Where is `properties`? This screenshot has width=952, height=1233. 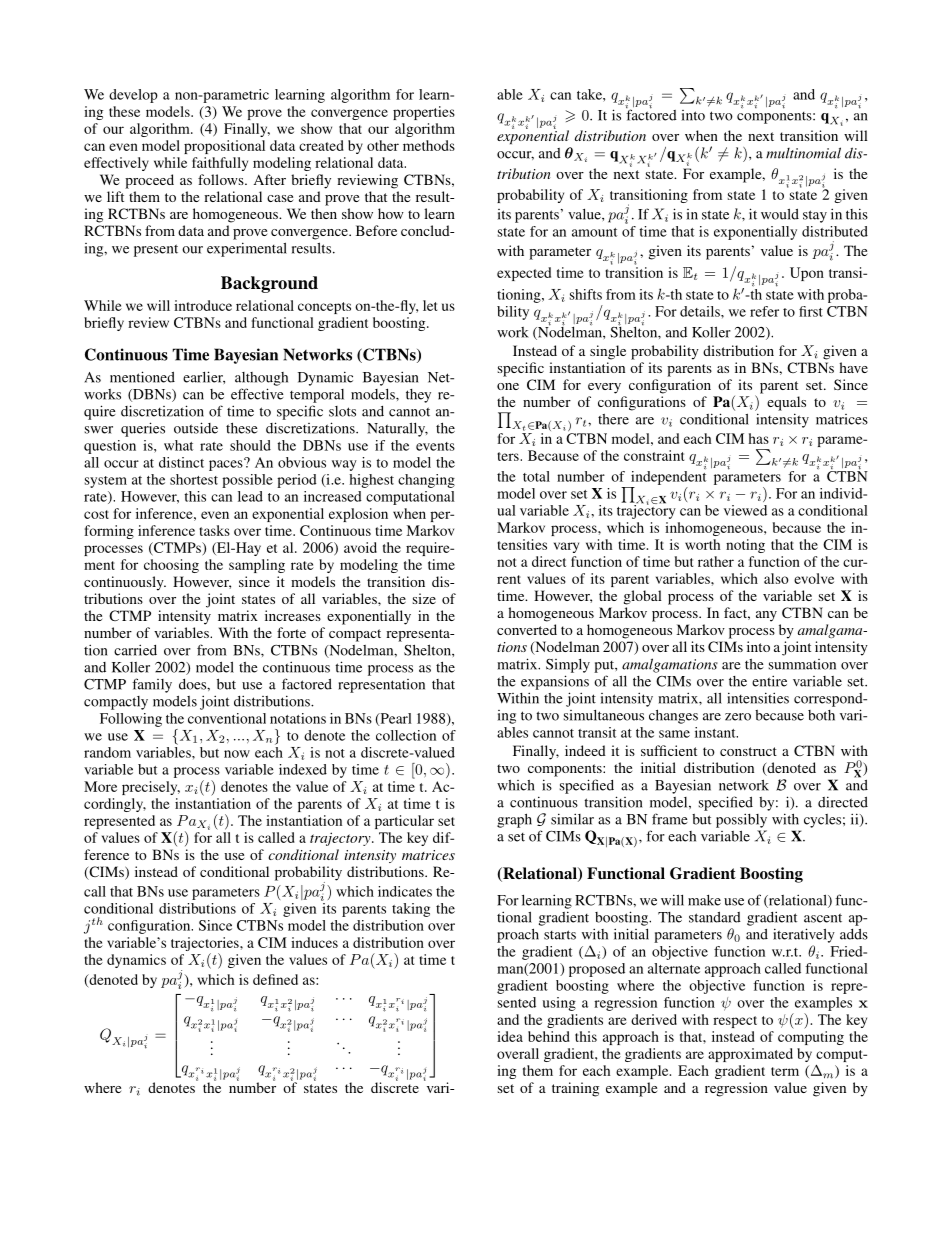 properties is located at coordinates (424, 113).
